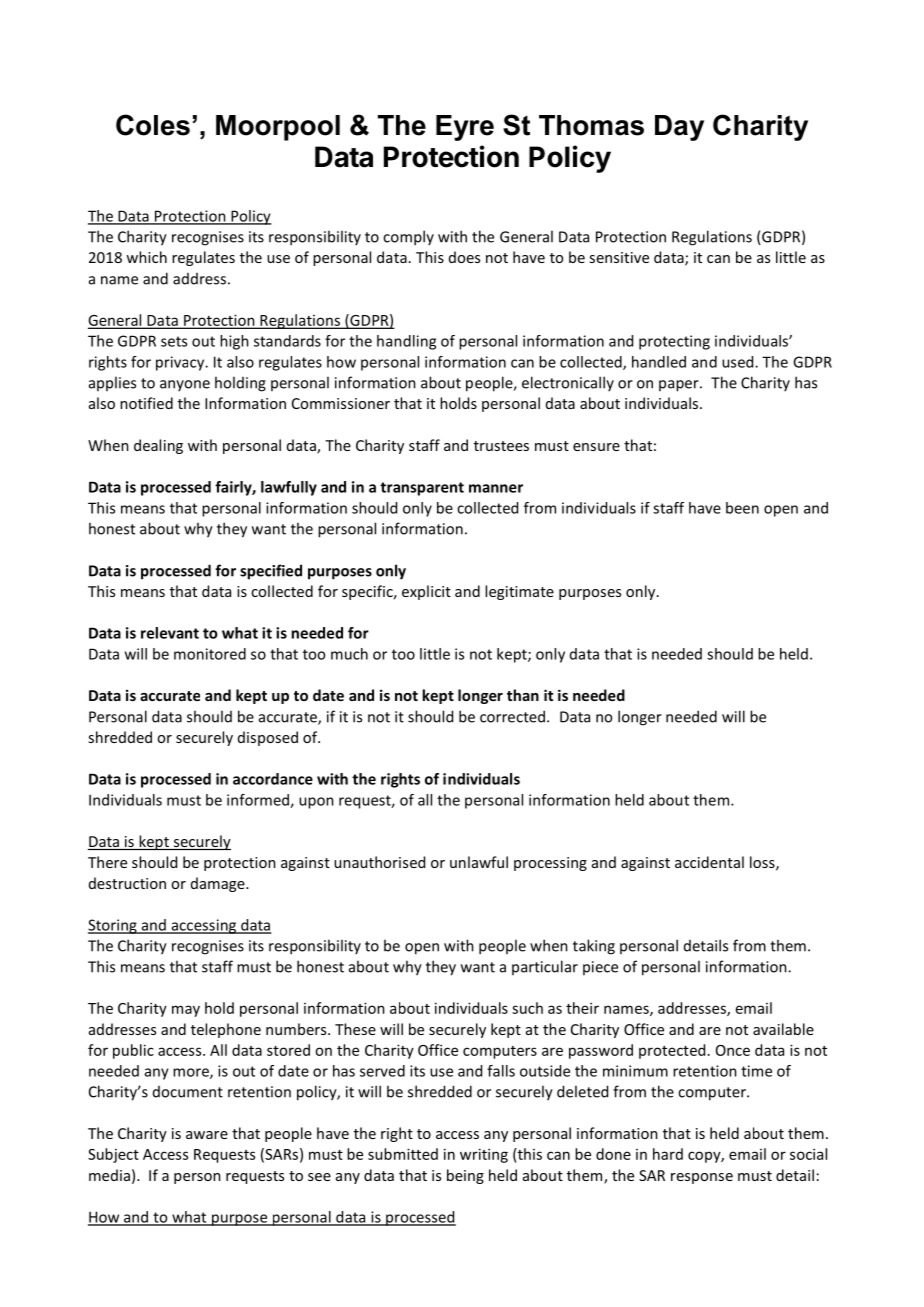 The height and width of the document is (1307, 924). I want to click on damage, so click(219, 884).
